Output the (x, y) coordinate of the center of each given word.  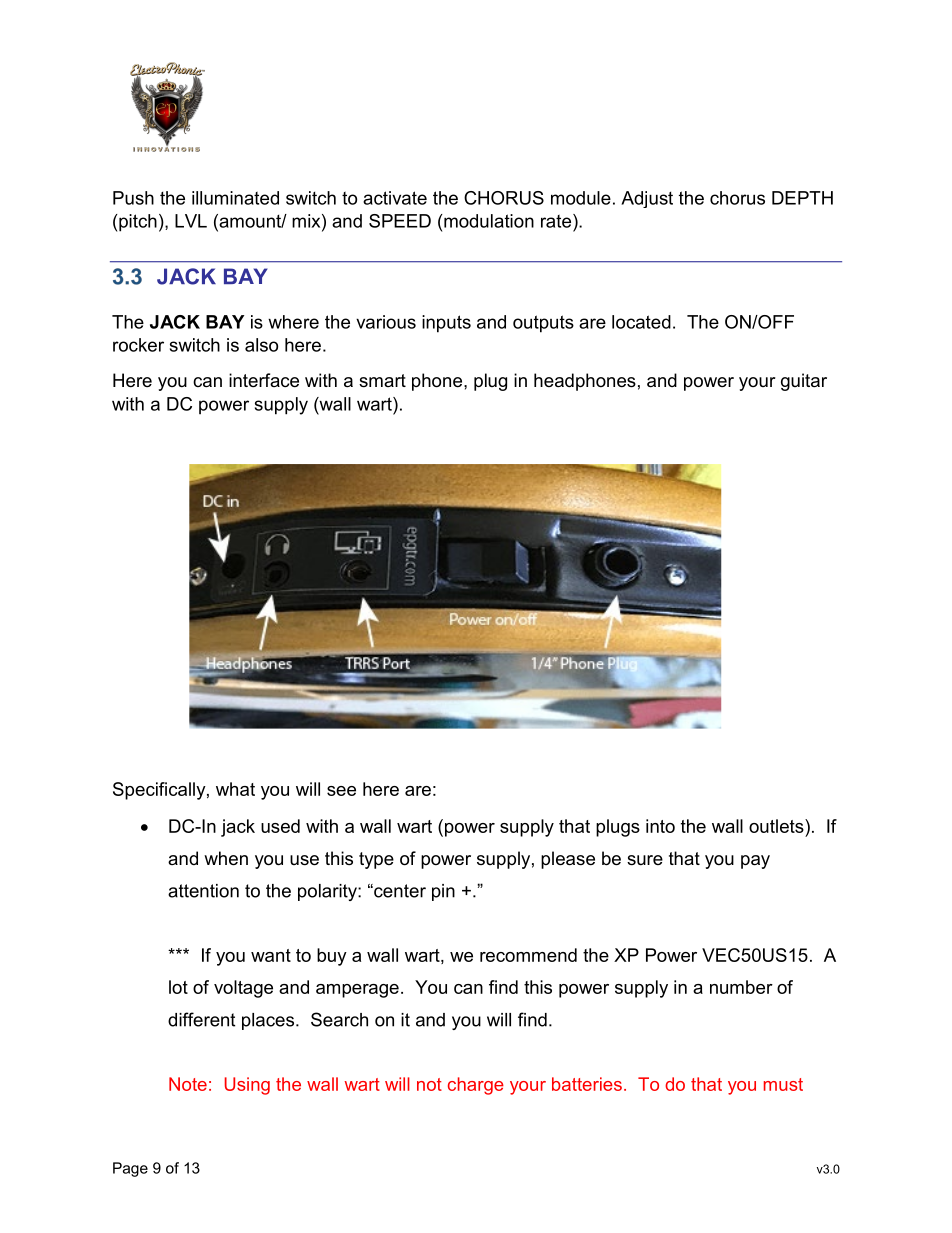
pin (443, 892)
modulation (488, 221)
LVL (191, 221)
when (226, 858)
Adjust (647, 199)
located (641, 322)
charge (476, 1086)
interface (264, 380)
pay (755, 862)
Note (188, 1084)
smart (382, 380)
